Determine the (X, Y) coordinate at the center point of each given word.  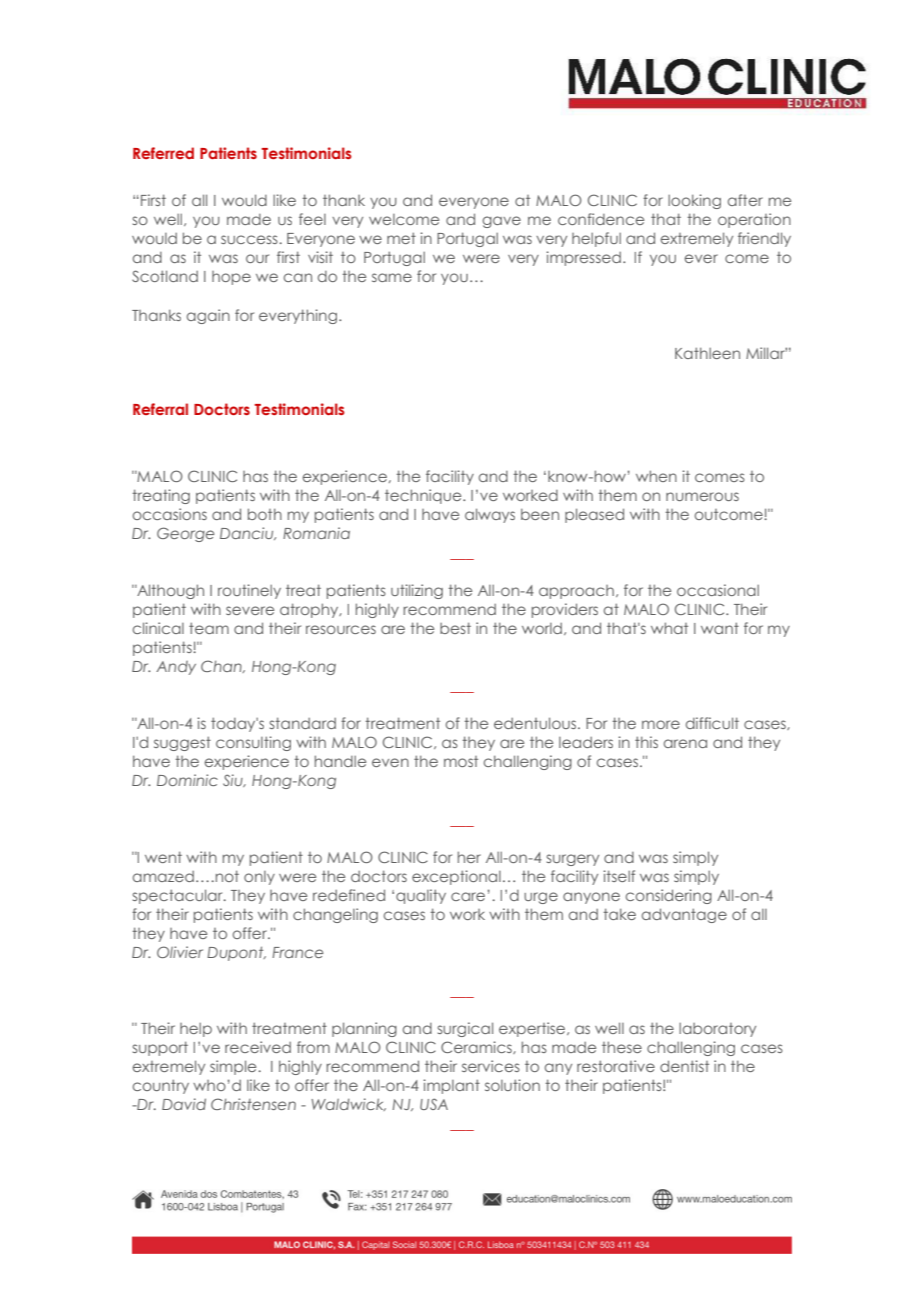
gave (501, 222)
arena (685, 743)
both (265, 514)
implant (451, 1086)
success (249, 239)
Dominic (187, 780)
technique (424, 496)
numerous (702, 496)
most (461, 761)
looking (694, 201)
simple (233, 1067)
